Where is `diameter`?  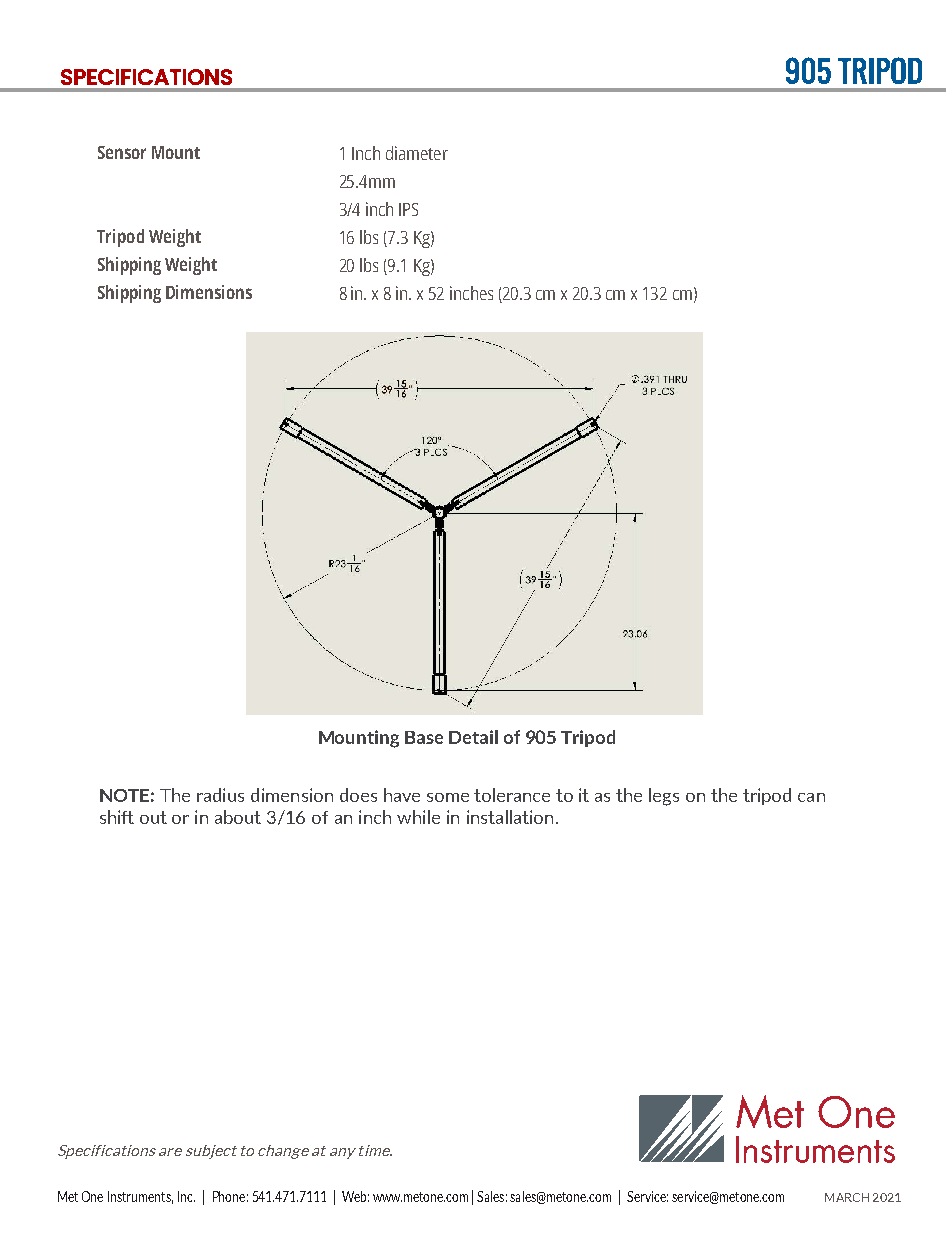 diameter is located at coordinates (417, 153).
